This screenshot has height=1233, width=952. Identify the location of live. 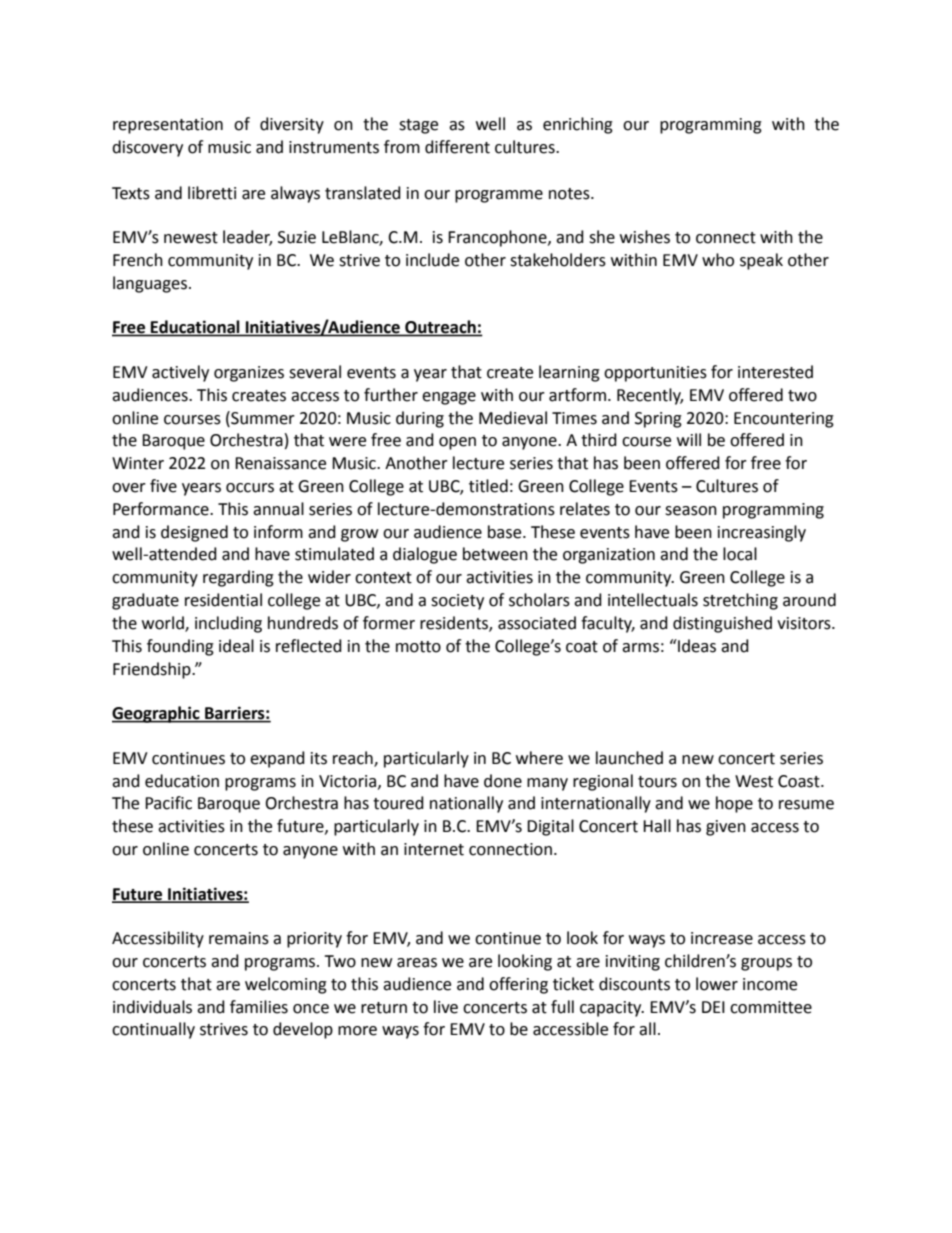
(446, 1007).
